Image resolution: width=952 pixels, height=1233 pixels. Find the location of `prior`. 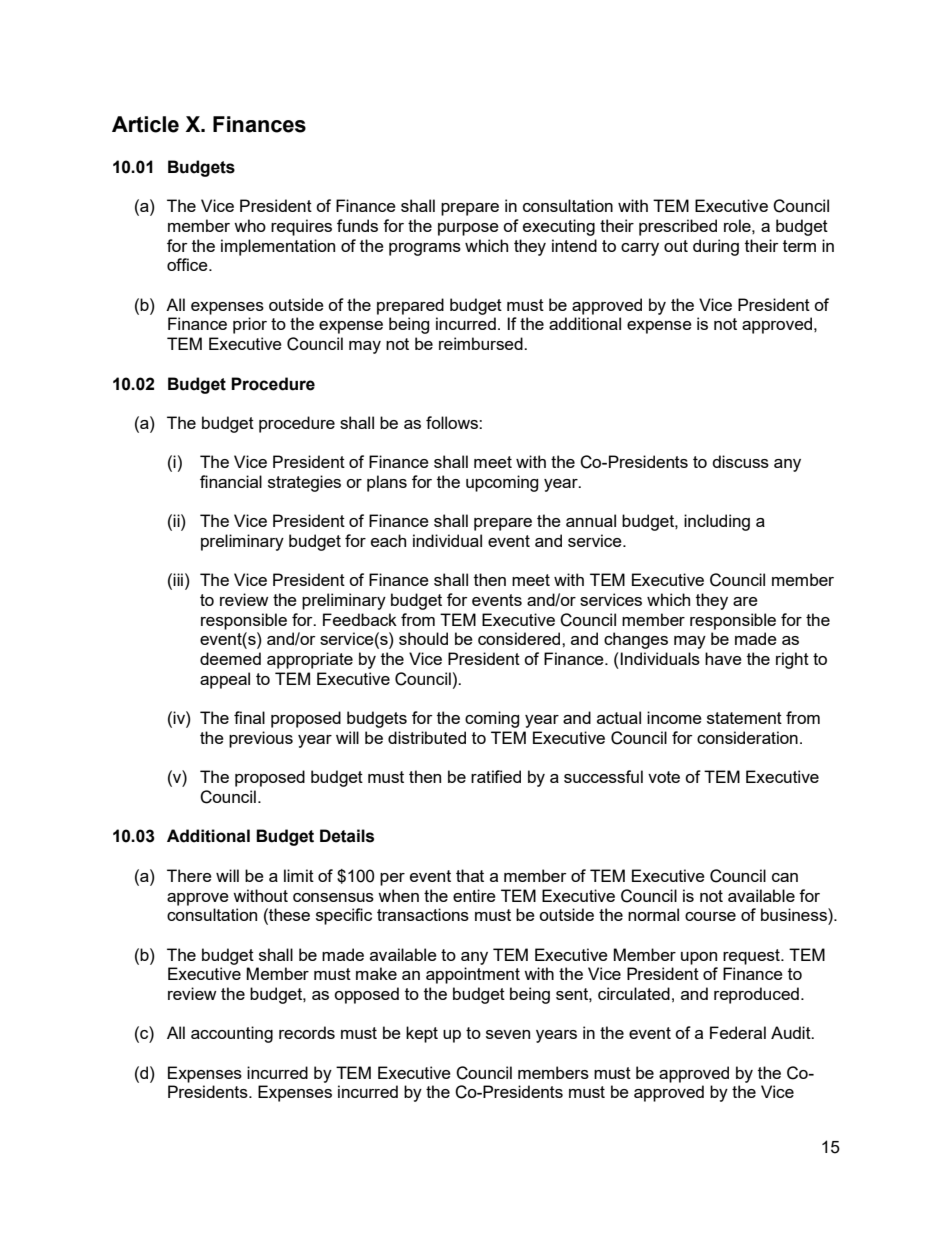

prior is located at coordinates (250, 325).
